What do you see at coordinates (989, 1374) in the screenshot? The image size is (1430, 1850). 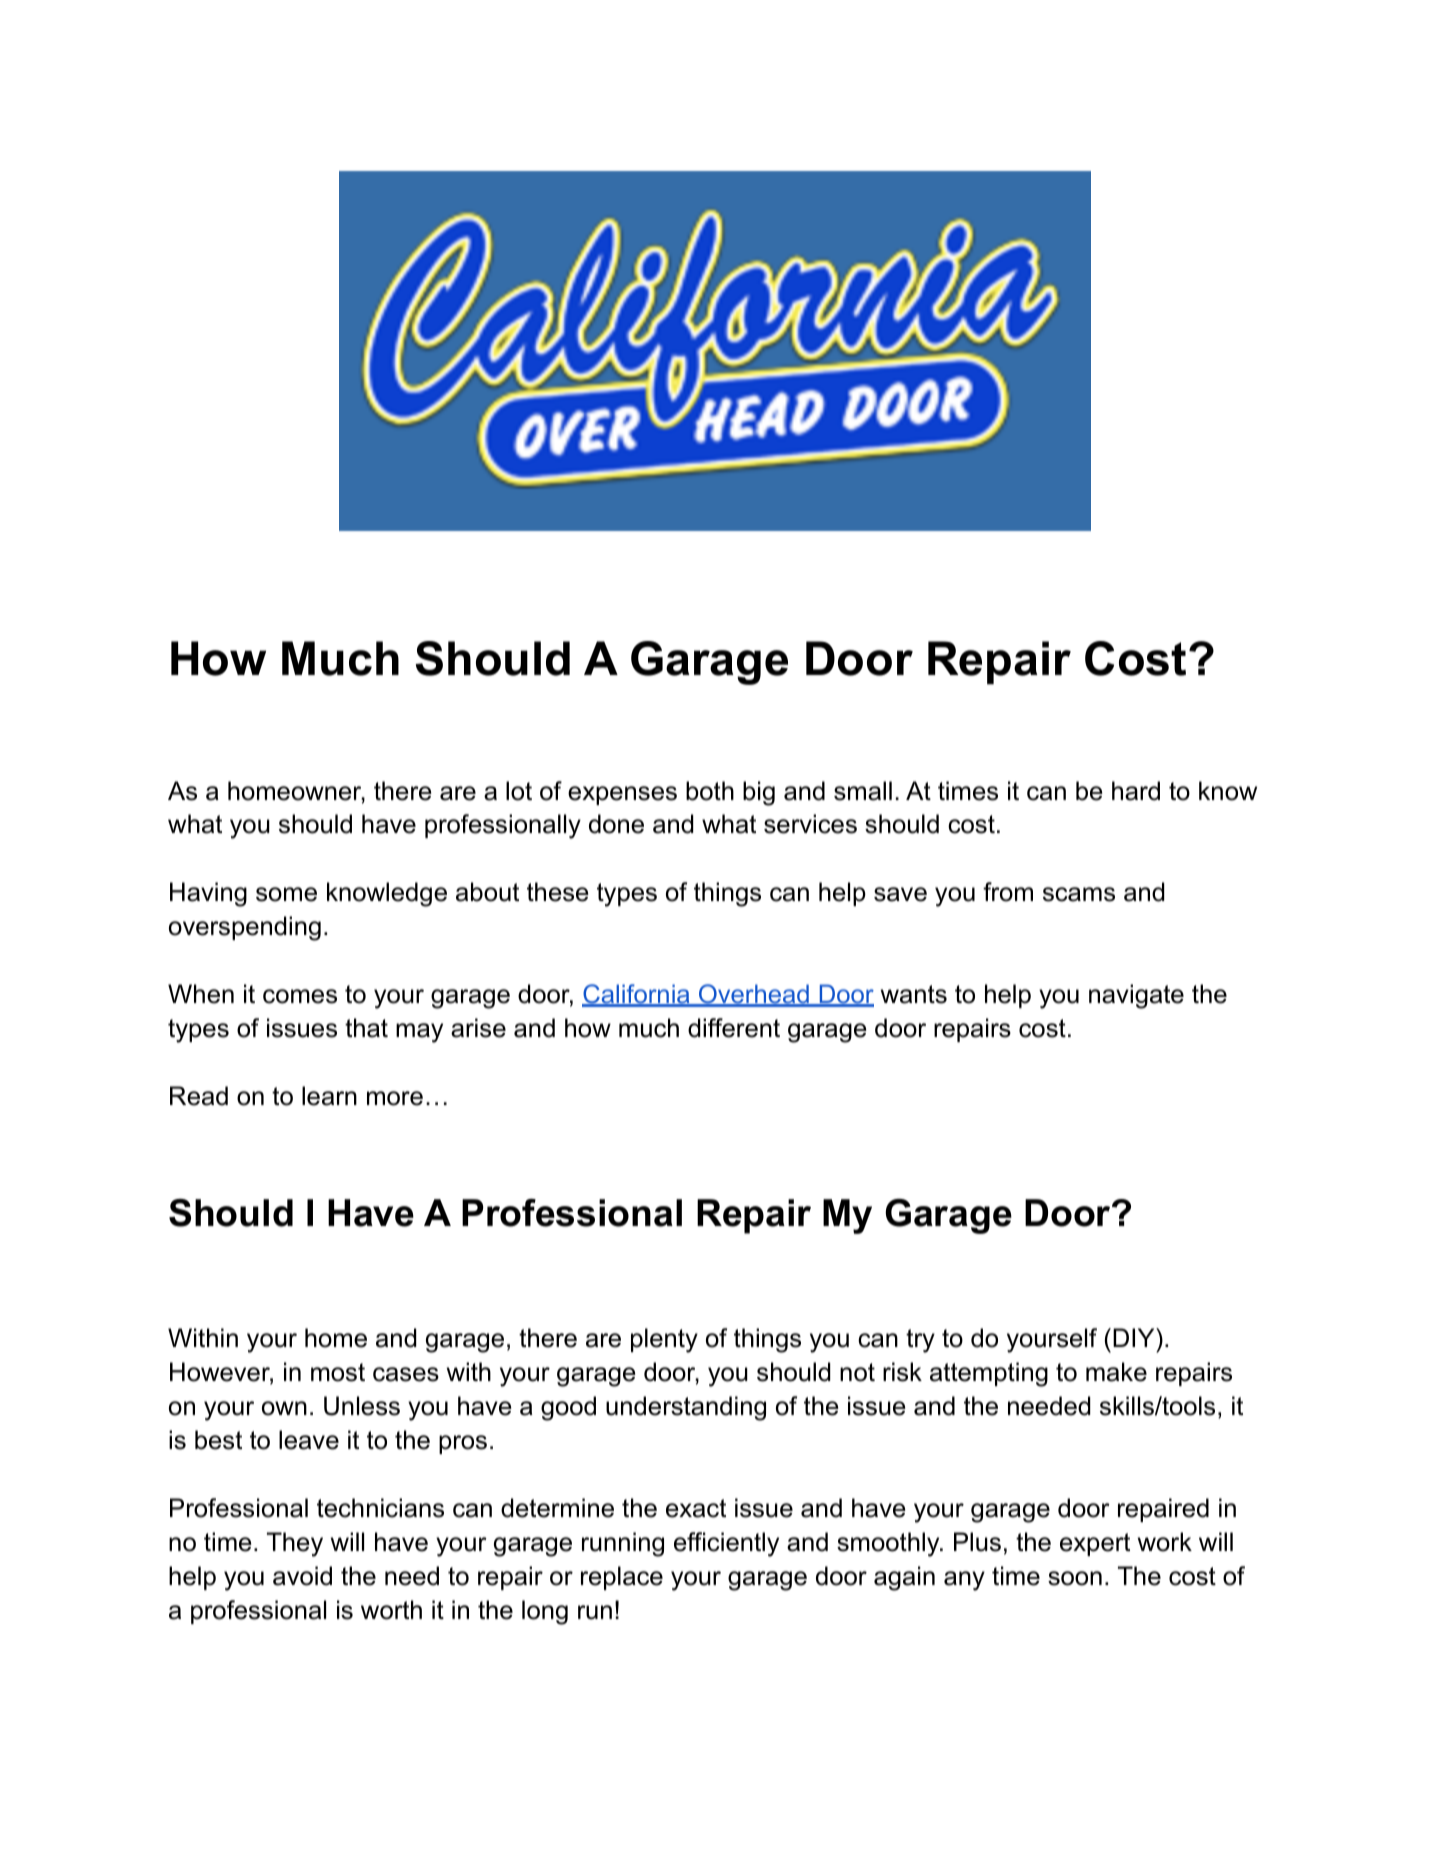 I see `attempting` at bounding box center [989, 1374].
